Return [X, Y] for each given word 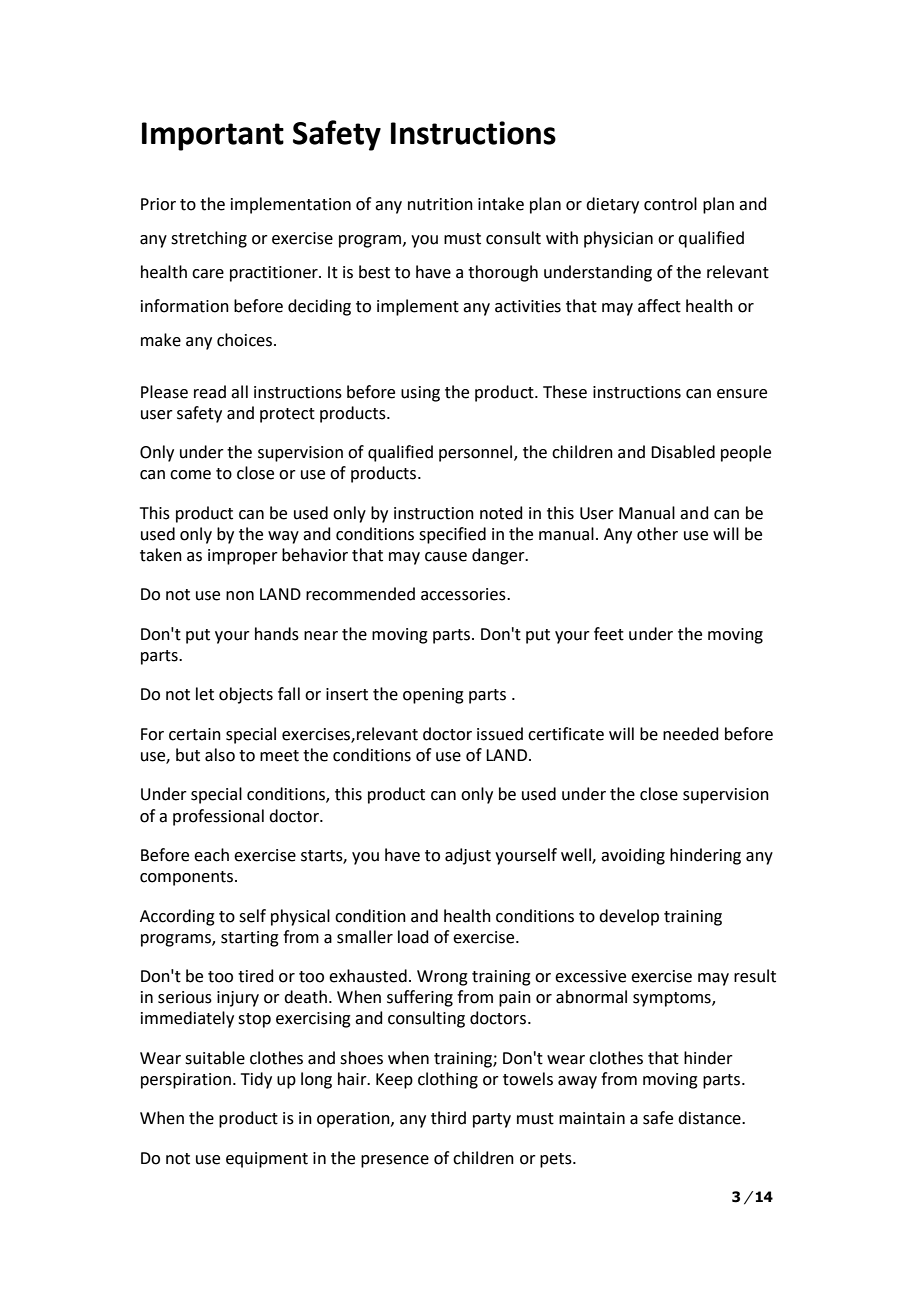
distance [710, 1118]
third [448, 1118]
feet [609, 634]
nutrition [440, 204]
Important [213, 136]
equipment [267, 1160]
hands [277, 634]
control [670, 204]
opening [433, 696]
